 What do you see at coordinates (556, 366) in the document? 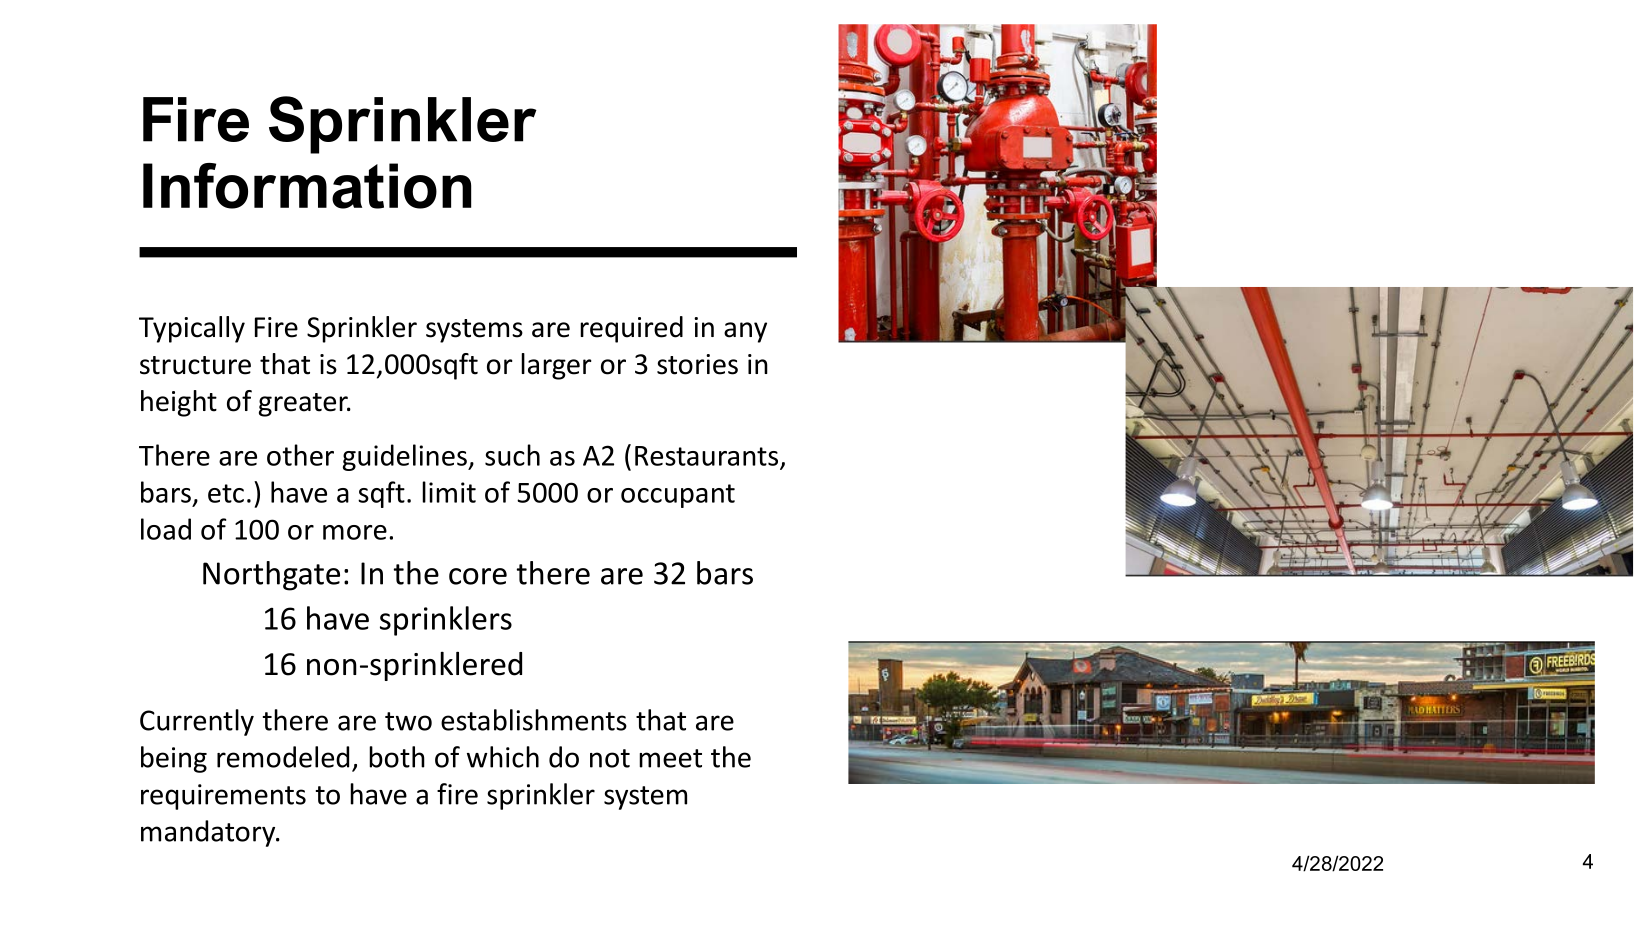
I see `larger` at bounding box center [556, 366].
